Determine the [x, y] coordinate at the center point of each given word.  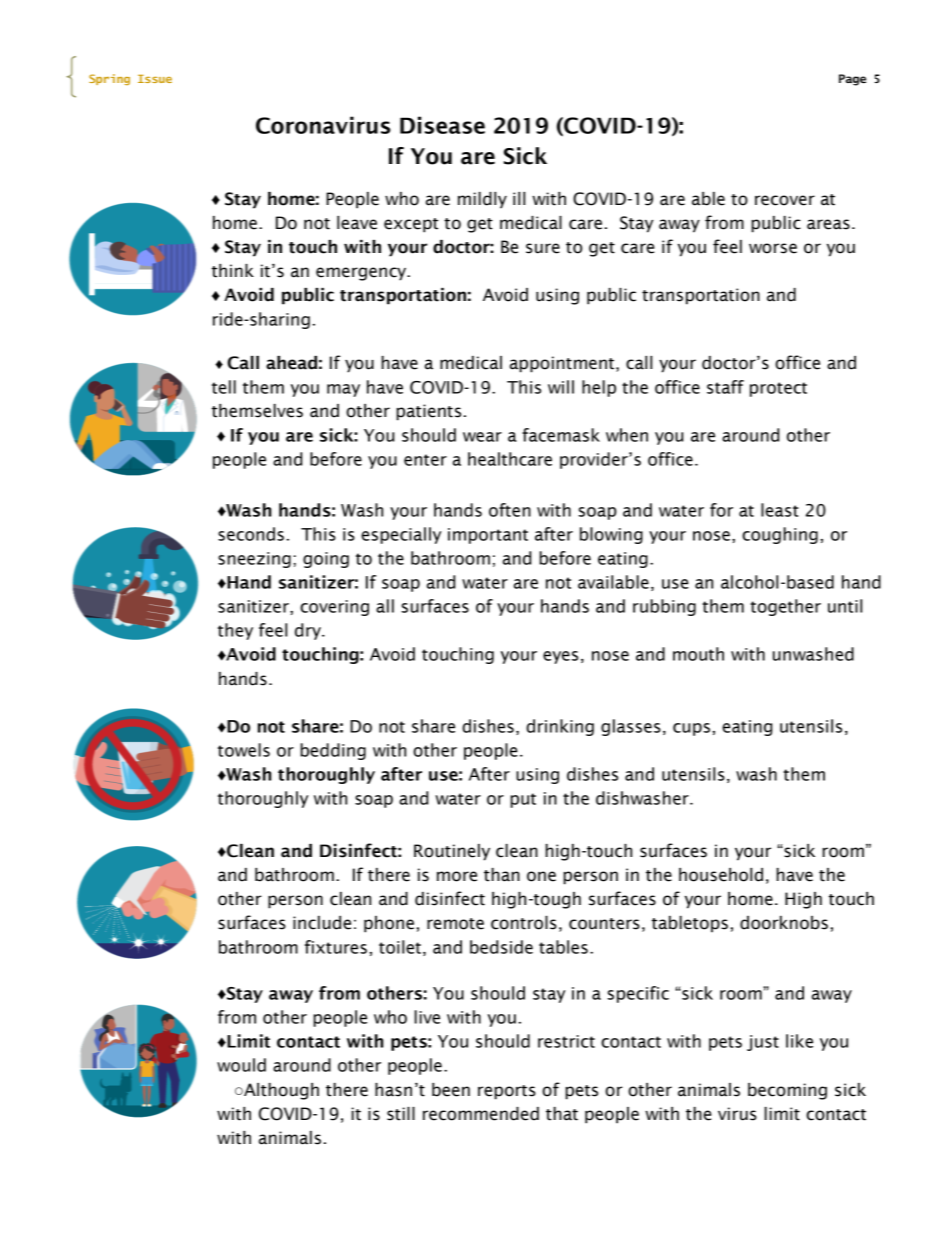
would [241, 1065]
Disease [442, 125]
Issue [155, 79]
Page [852, 80]
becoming [787, 1091]
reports [507, 1092]
